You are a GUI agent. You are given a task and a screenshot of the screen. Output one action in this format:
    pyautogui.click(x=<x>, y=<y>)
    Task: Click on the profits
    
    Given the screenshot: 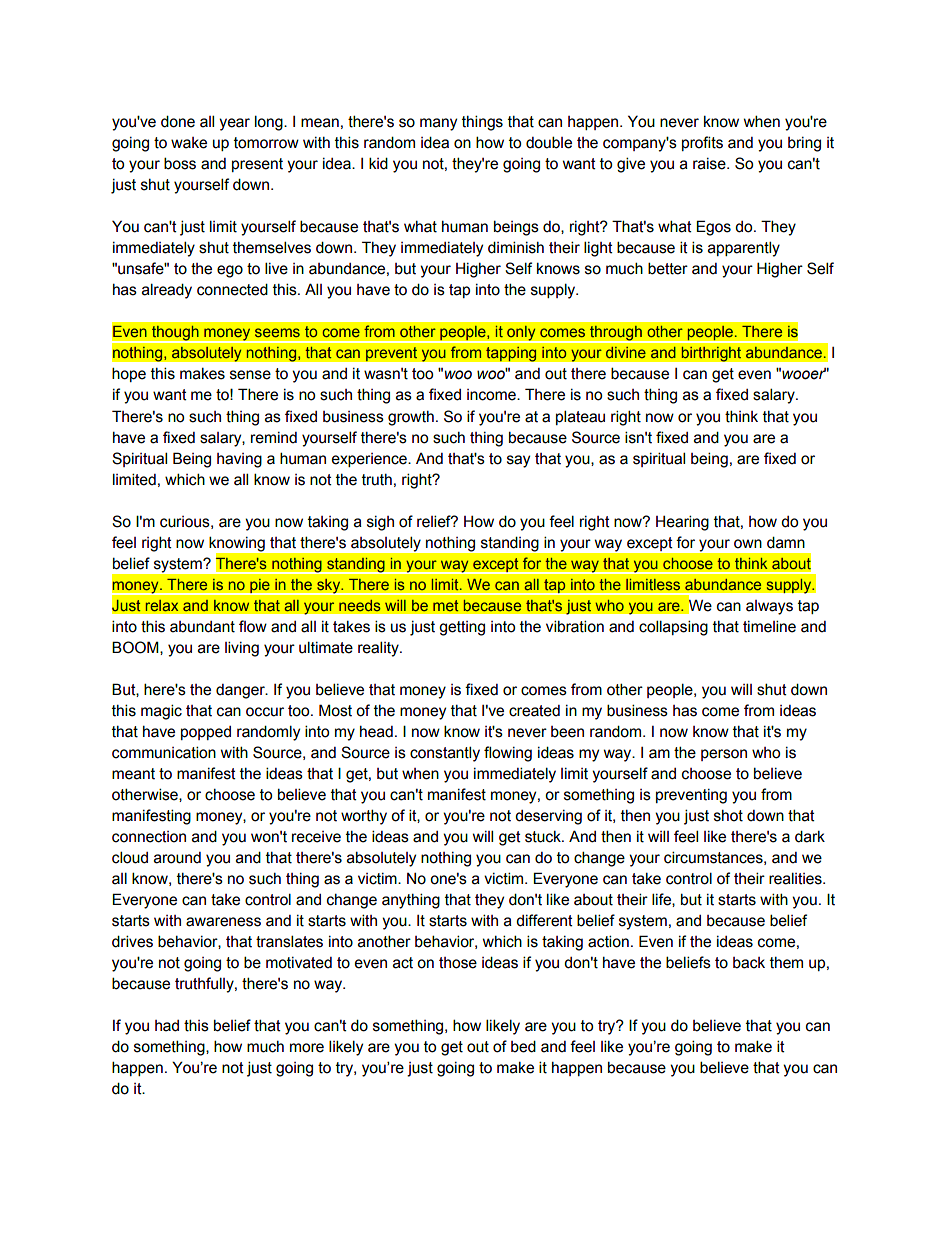 What is the action you would take?
    pyautogui.click(x=702, y=143)
